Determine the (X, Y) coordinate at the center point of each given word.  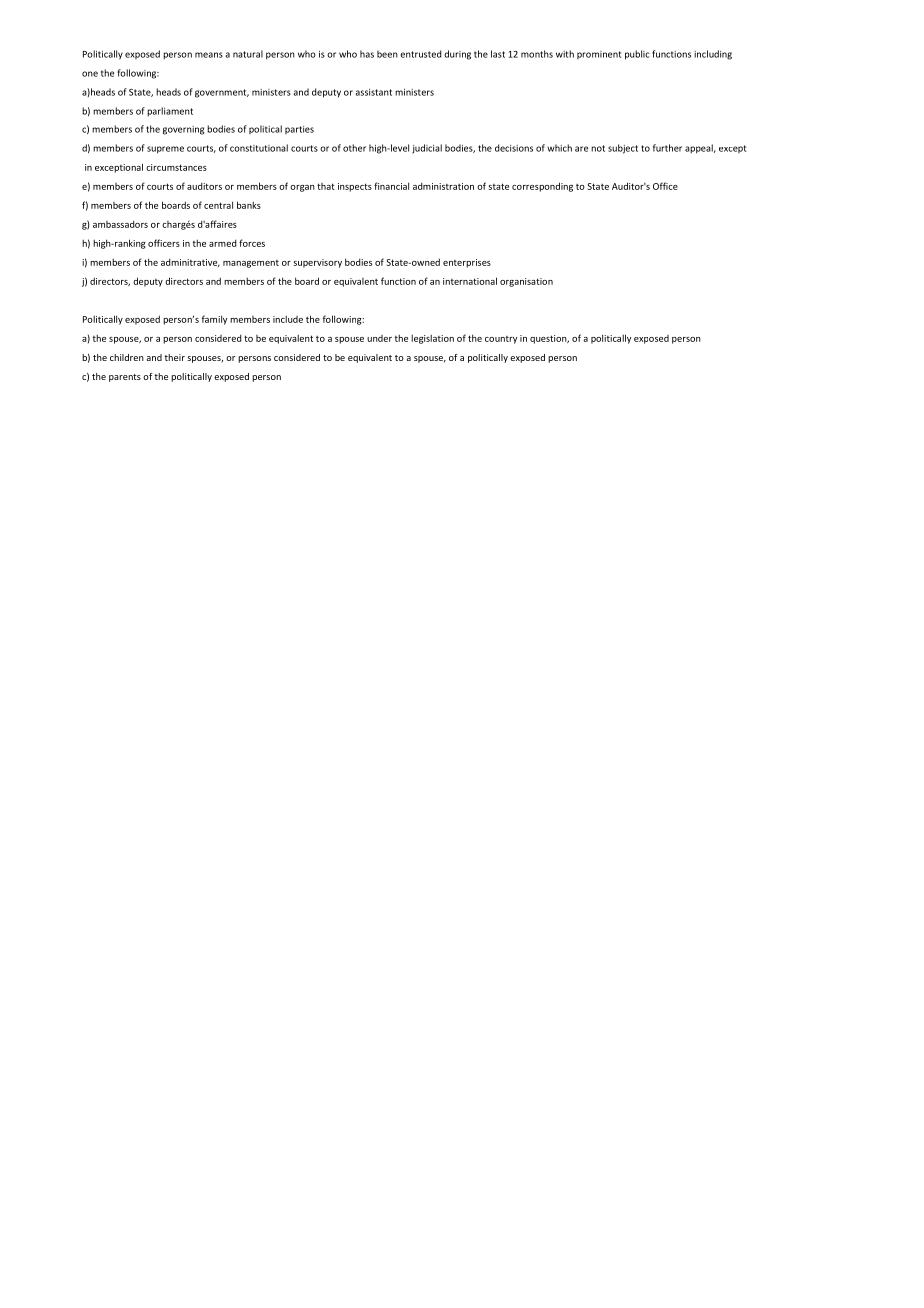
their (174, 357)
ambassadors (120, 224)
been (387, 54)
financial (391, 186)
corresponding (542, 187)
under (379, 338)
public (637, 55)
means (209, 55)
